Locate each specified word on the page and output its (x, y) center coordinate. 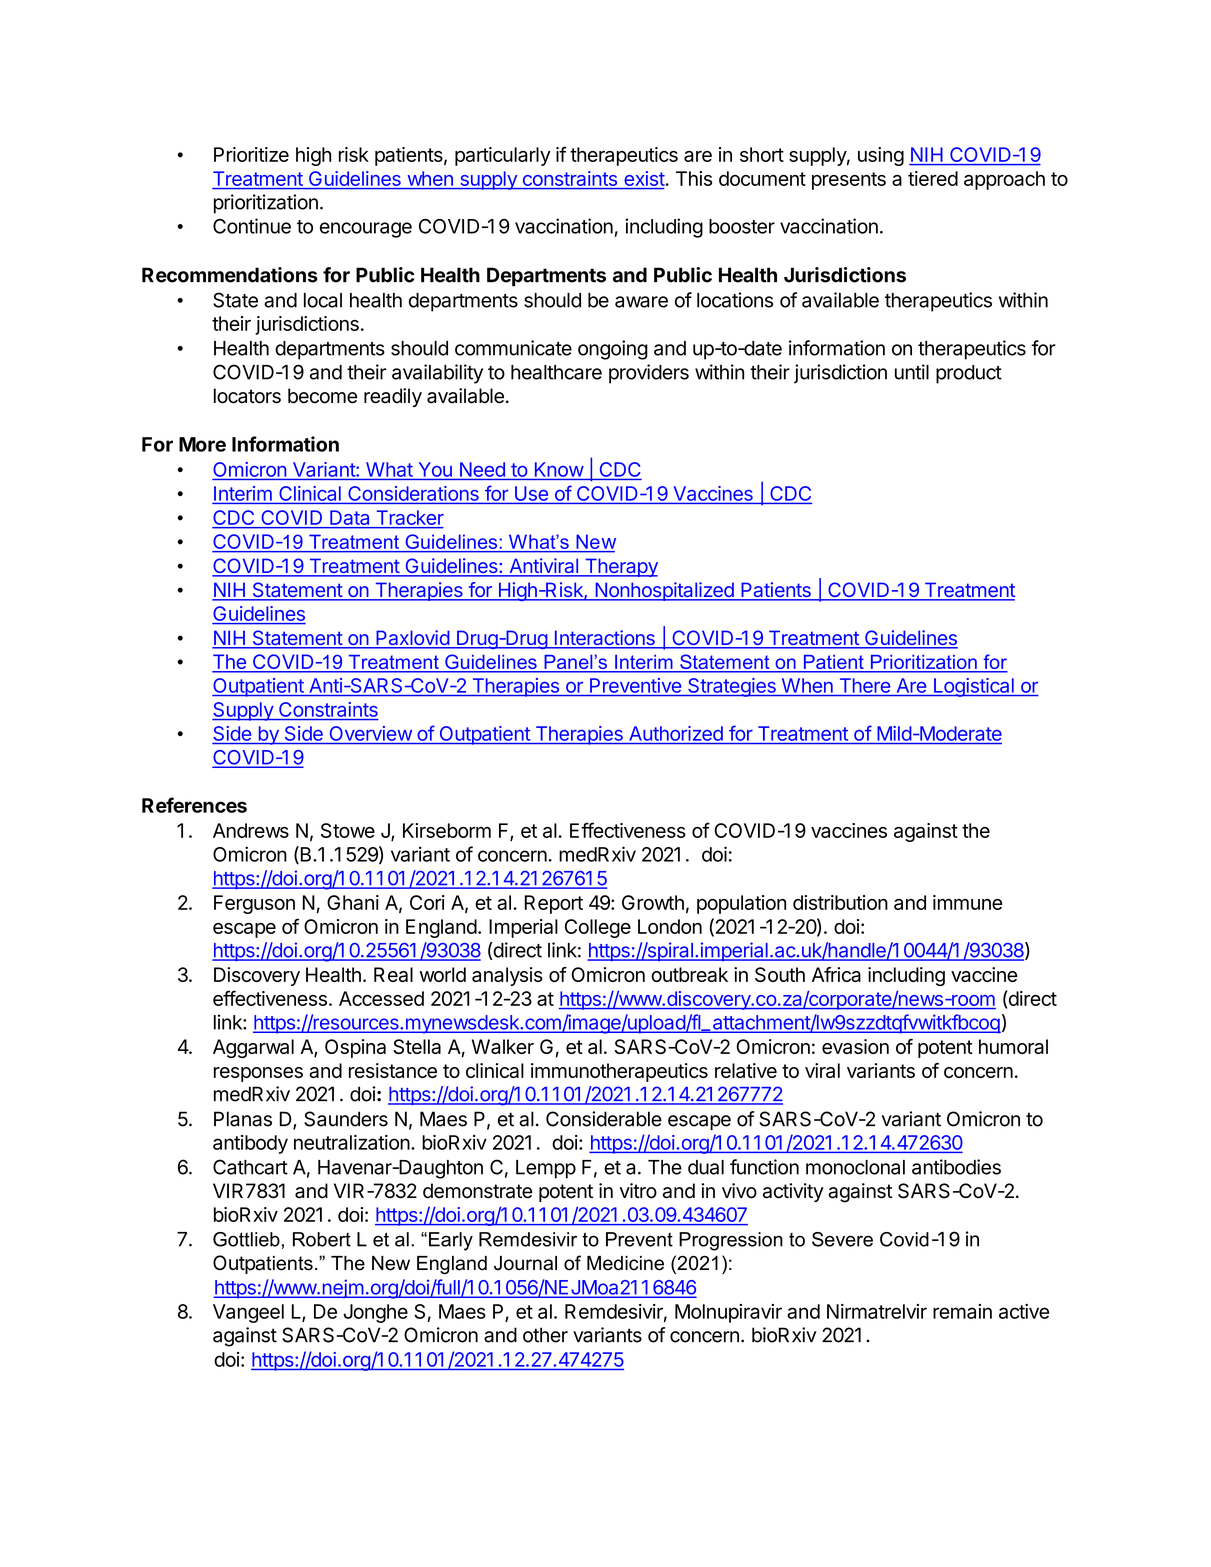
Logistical (973, 687)
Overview (371, 733)
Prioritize (251, 154)
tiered (933, 178)
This (694, 178)
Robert (322, 1239)
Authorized (676, 733)
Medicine (625, 1263)
